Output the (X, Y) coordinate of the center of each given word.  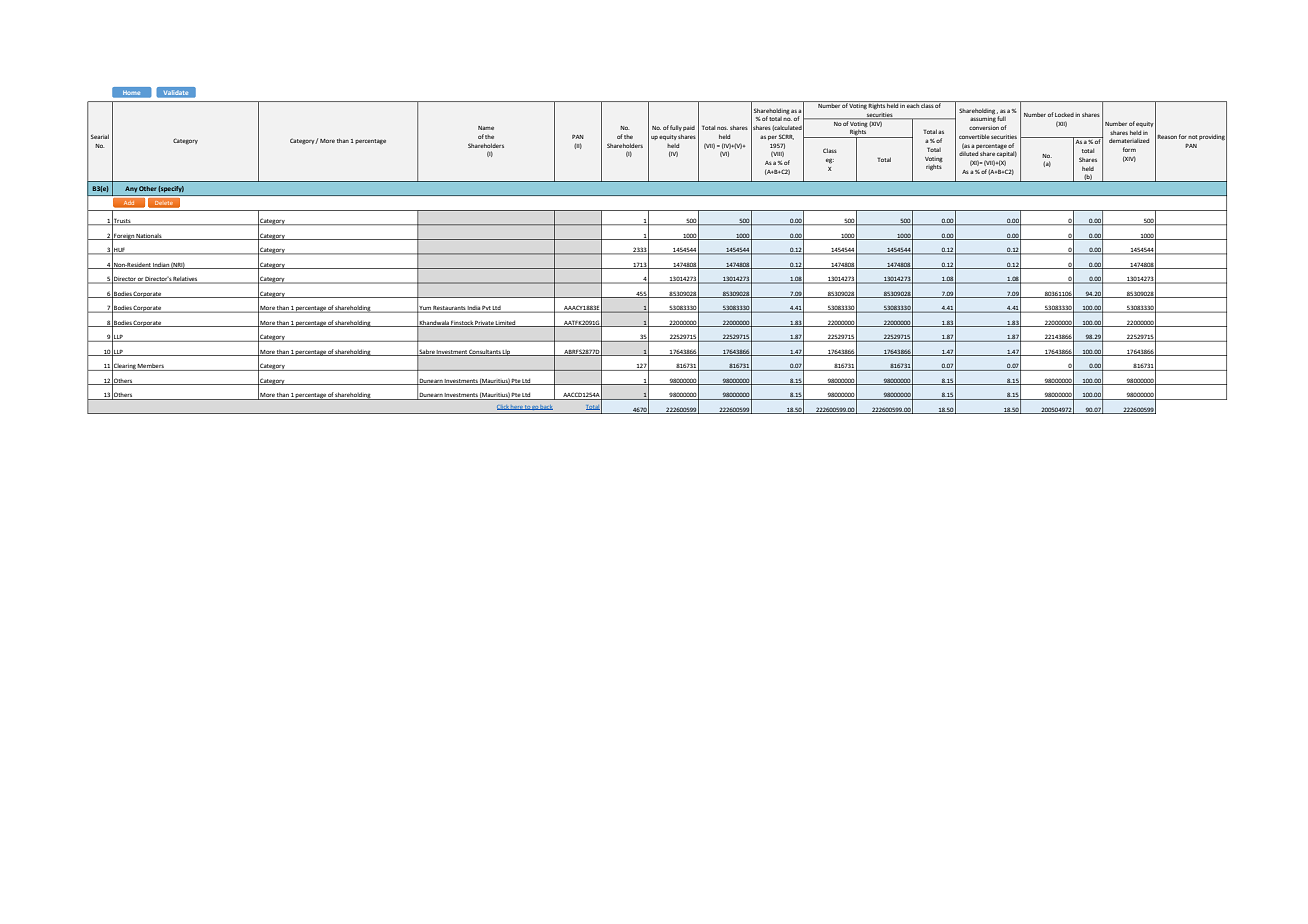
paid (689, 128)
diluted (968, 153)
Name (486, 128)
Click (504, 407)
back (546, 407)
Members (151, 367)
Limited (506, 324)
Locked (1064, 114)
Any (131, 189)
